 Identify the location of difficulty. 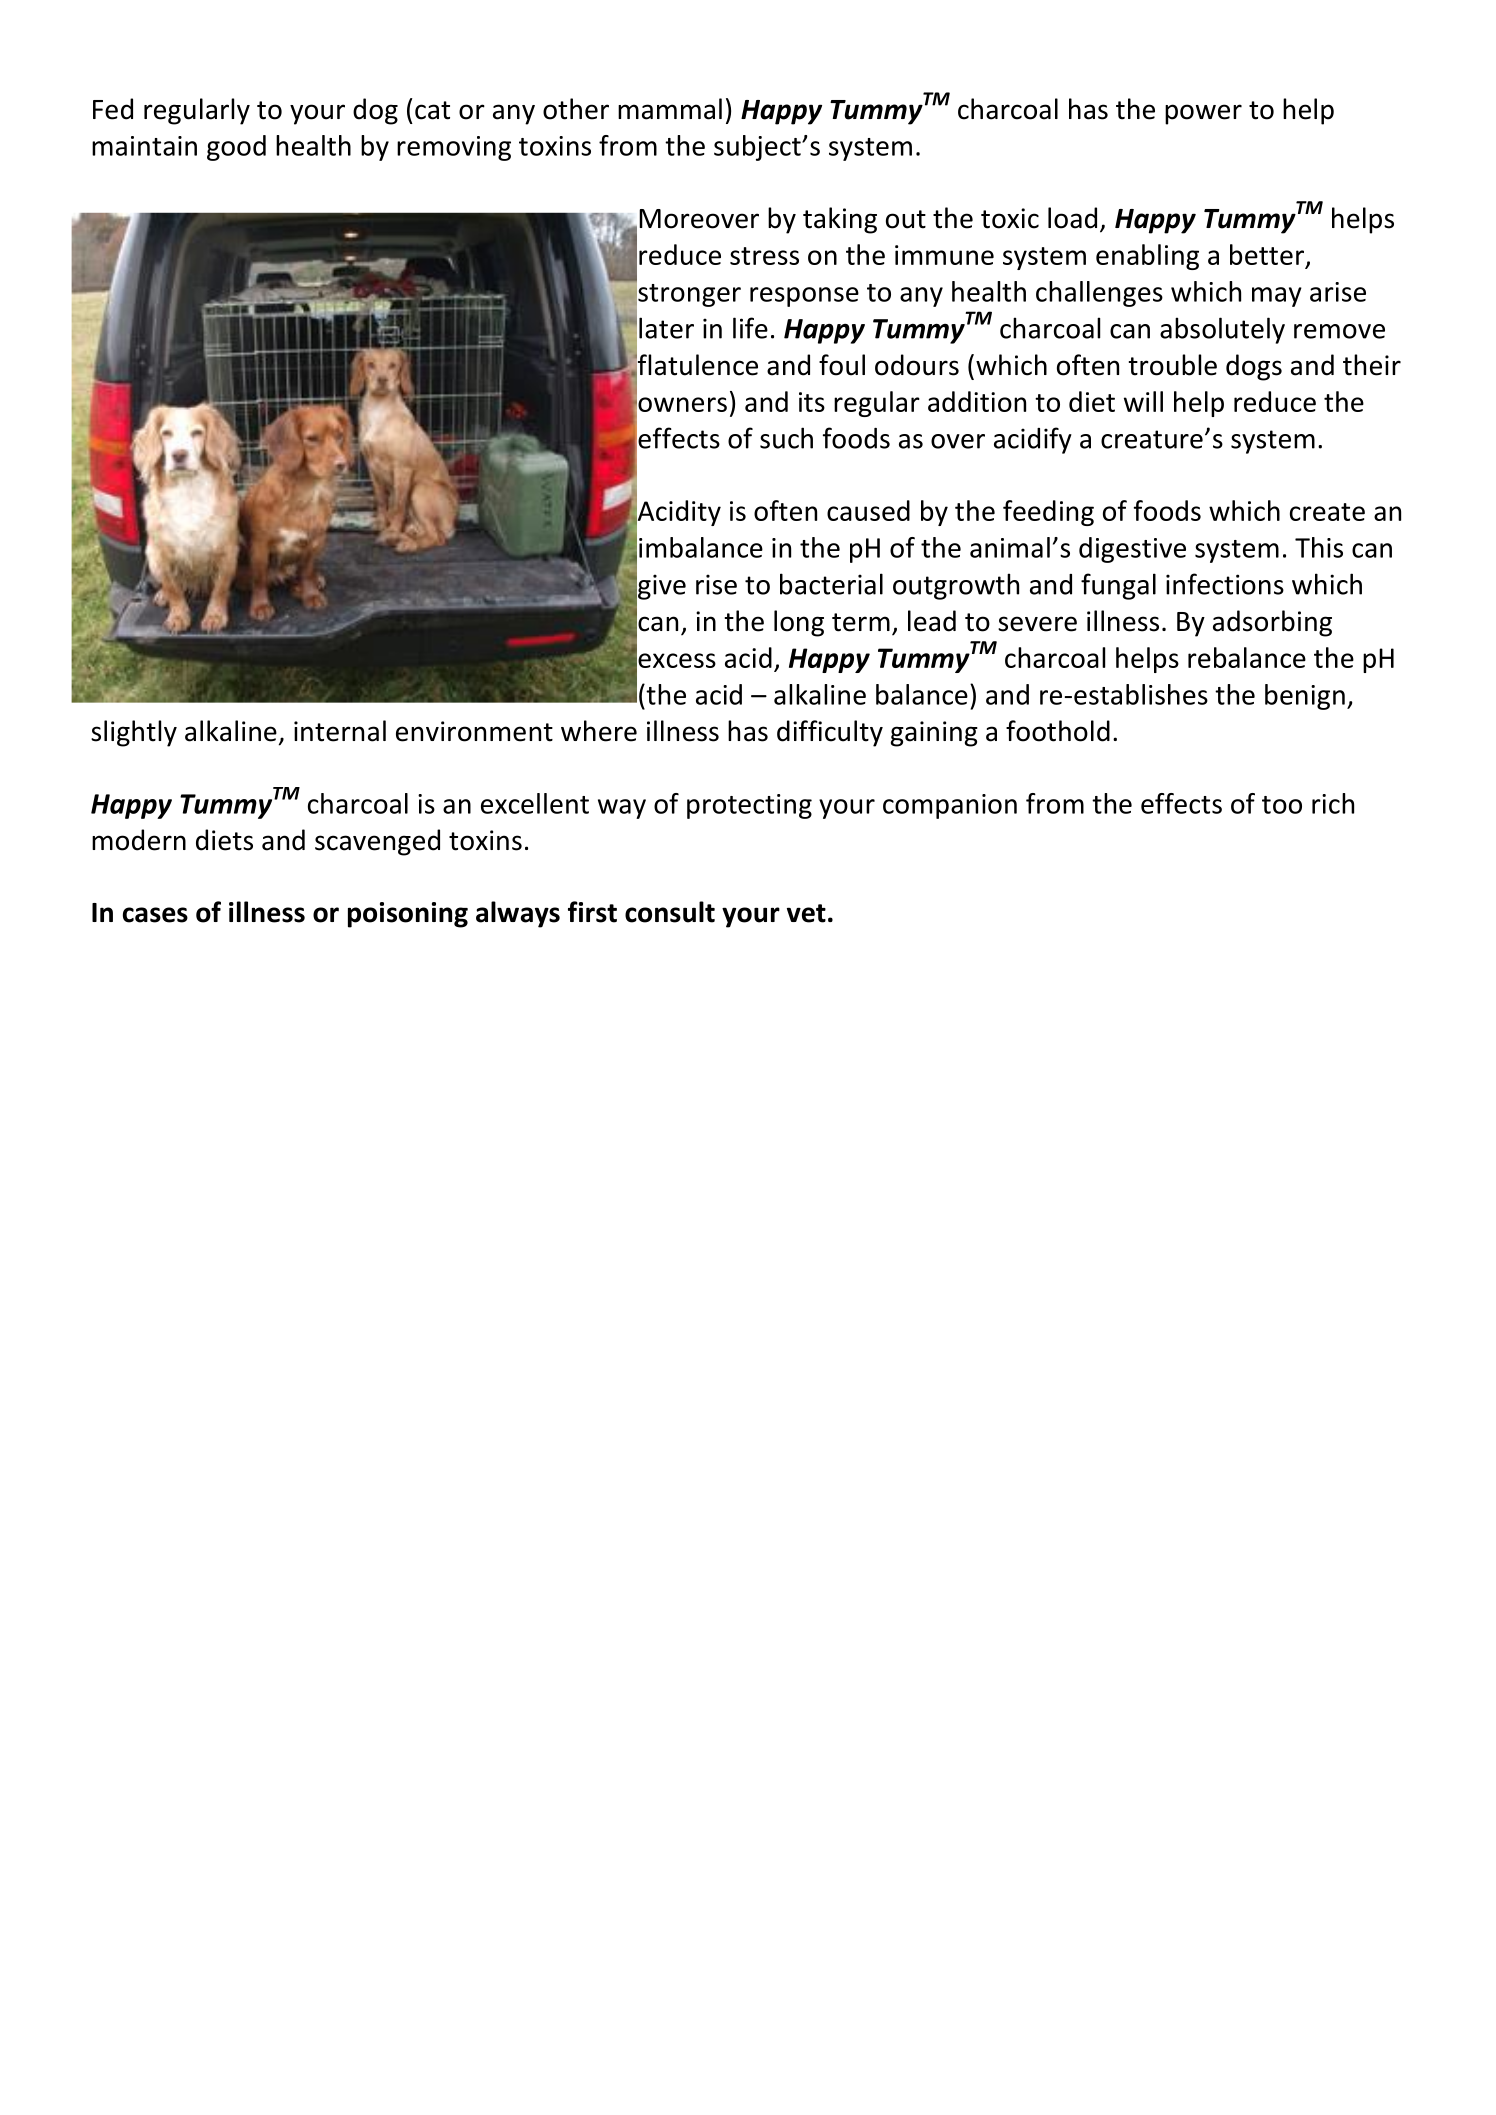
(830, 733).
